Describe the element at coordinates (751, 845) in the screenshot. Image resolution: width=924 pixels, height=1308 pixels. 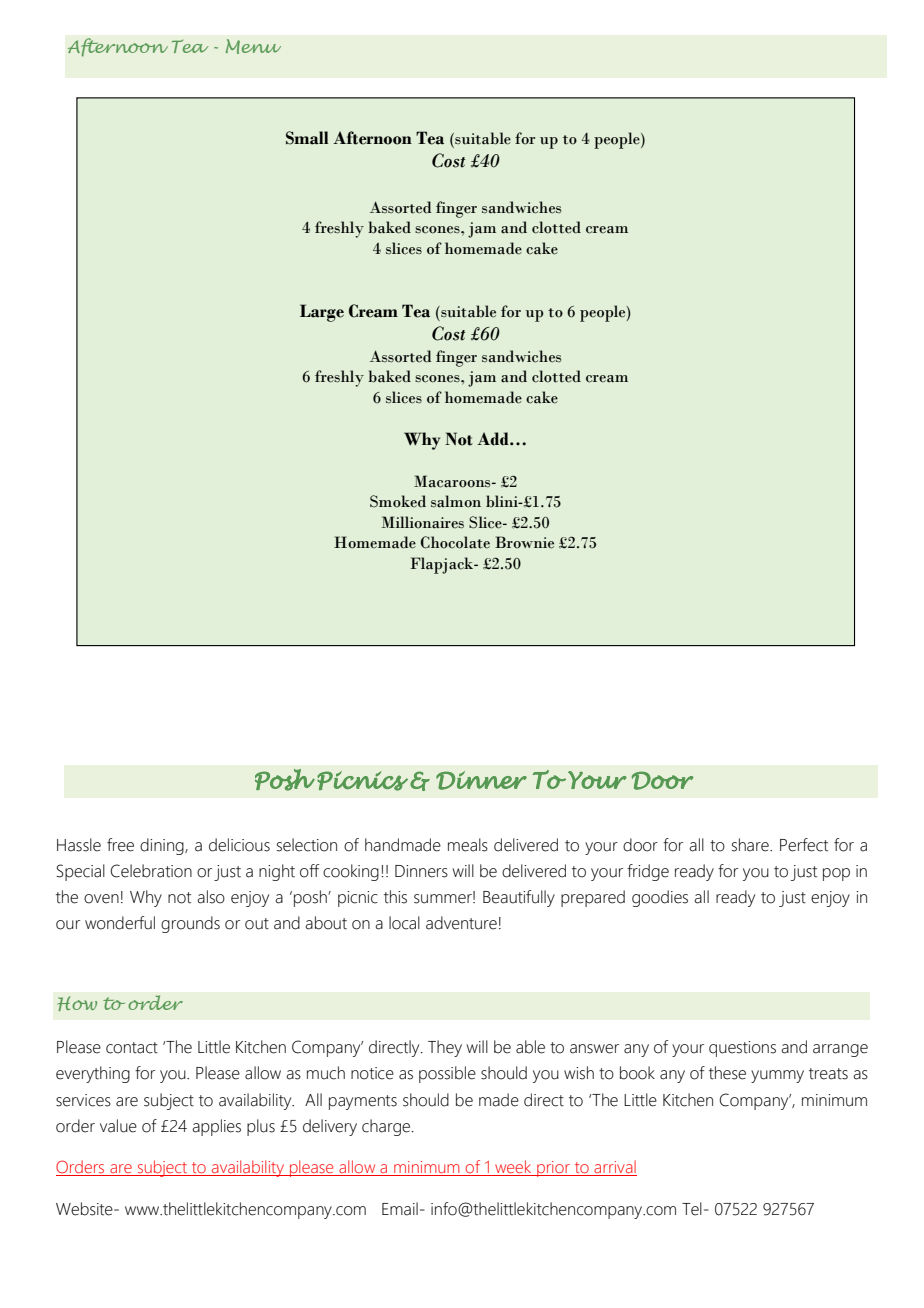
I see `share` at that location.
